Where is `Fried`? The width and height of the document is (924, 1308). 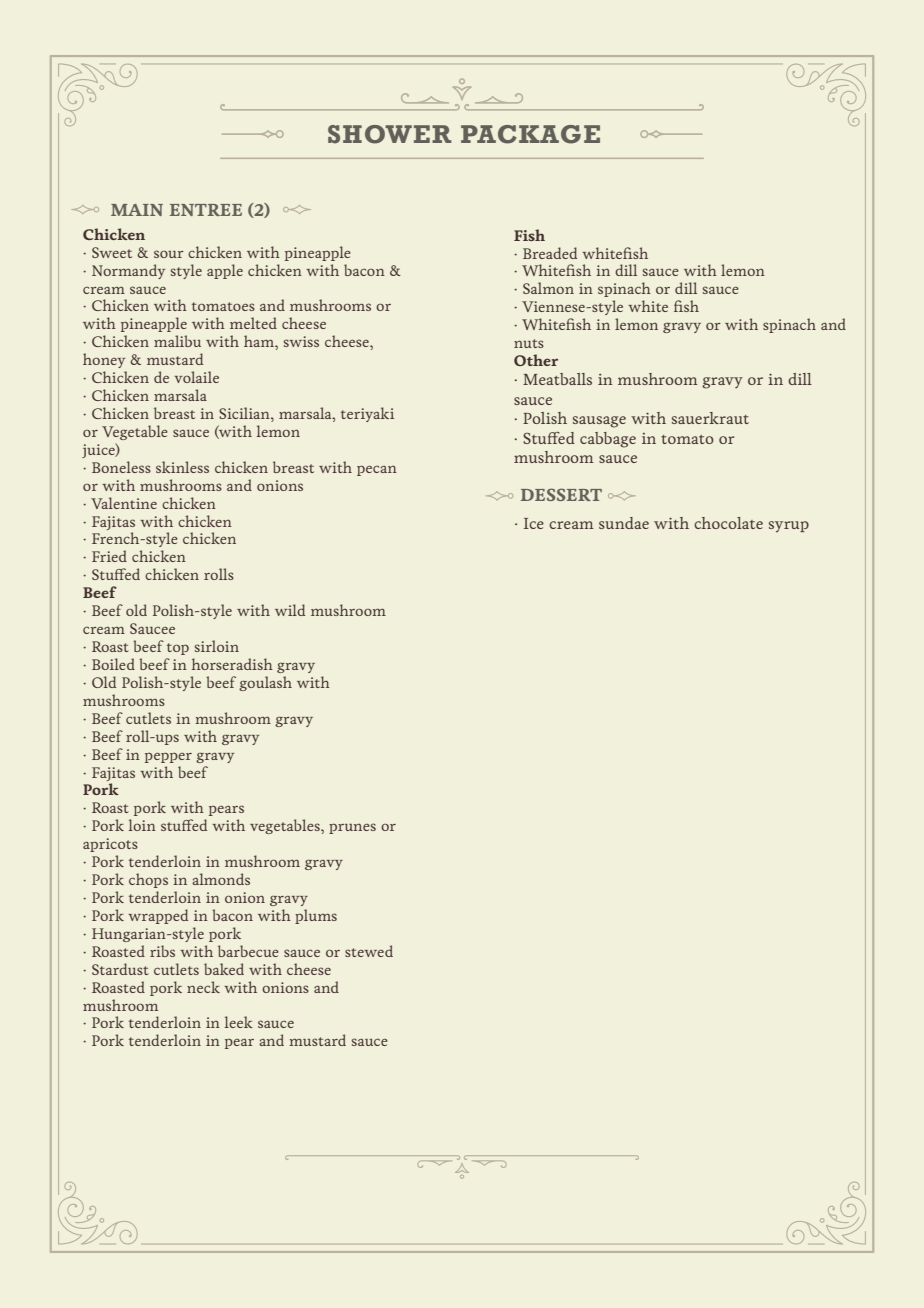
Fried is located at coordinates (109, 556).
